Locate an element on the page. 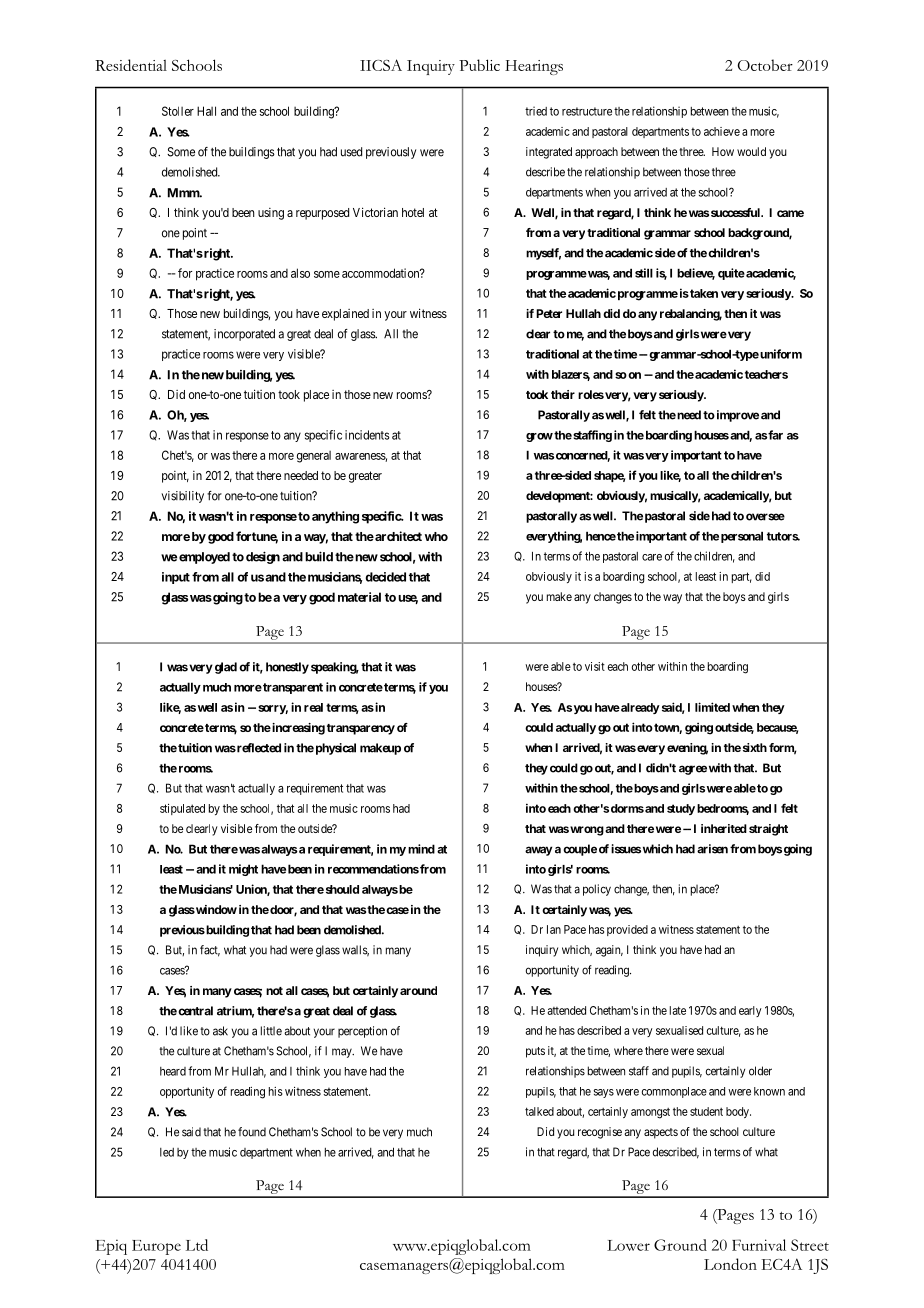 This page has height=1308, width=924. window is located at coordinates (215, 909).
